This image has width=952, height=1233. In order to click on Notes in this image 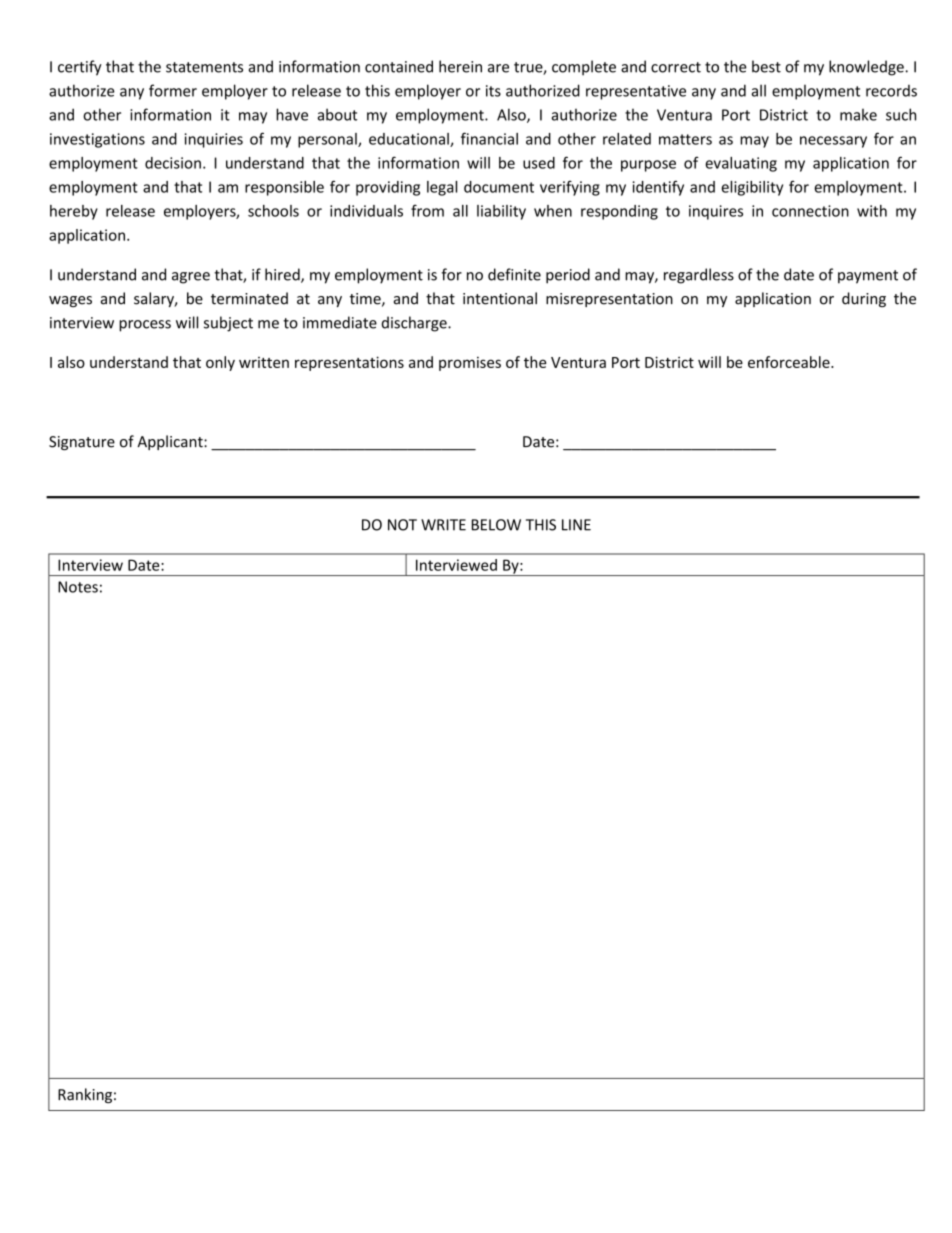, I will do `click(78, 587)`.
